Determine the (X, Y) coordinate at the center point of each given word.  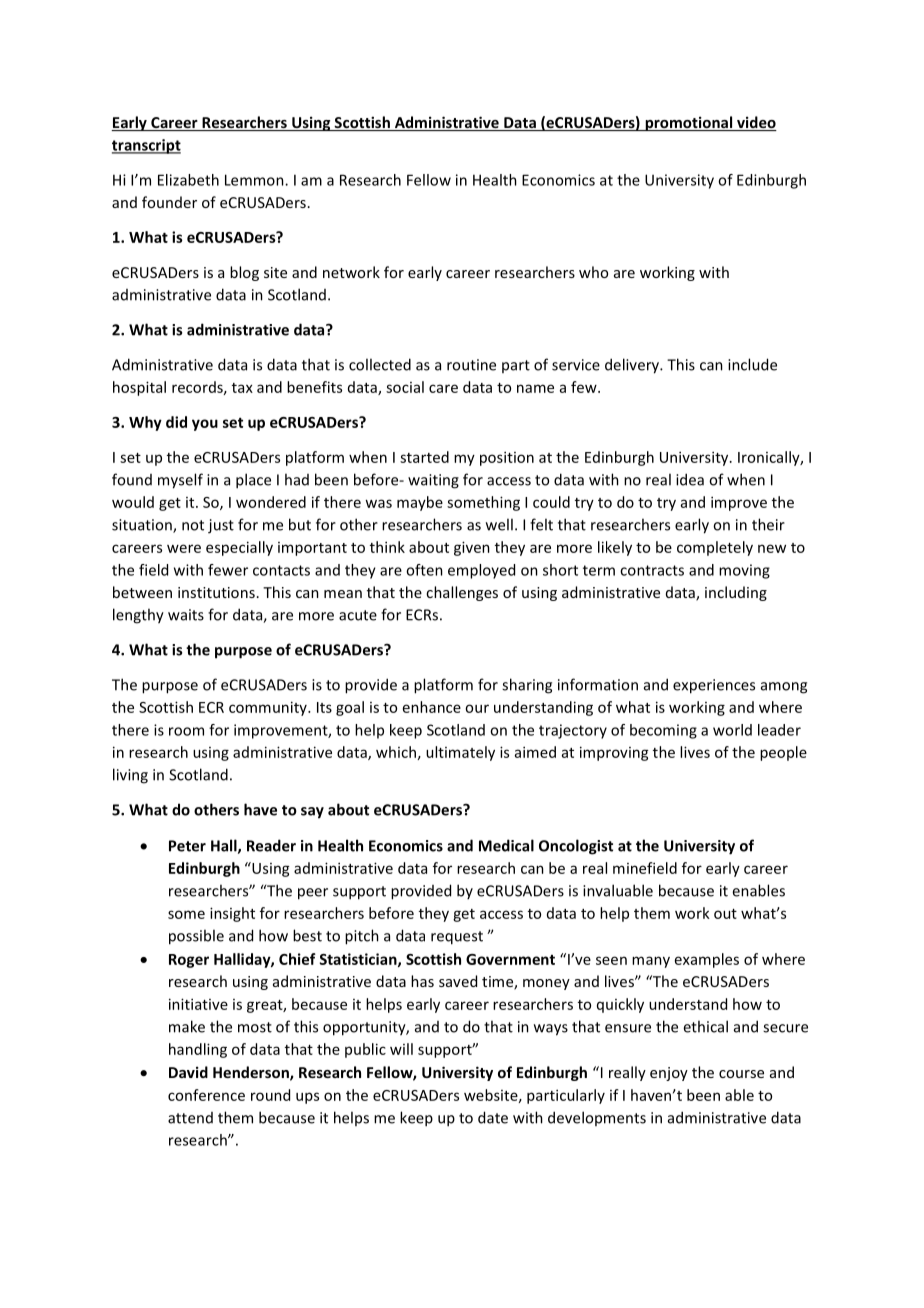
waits (186, 615)
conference (206, 1095)
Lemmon (255, 180)
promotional (689, 123)
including (736, 593)
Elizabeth (188, 180)
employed (481, 571)
